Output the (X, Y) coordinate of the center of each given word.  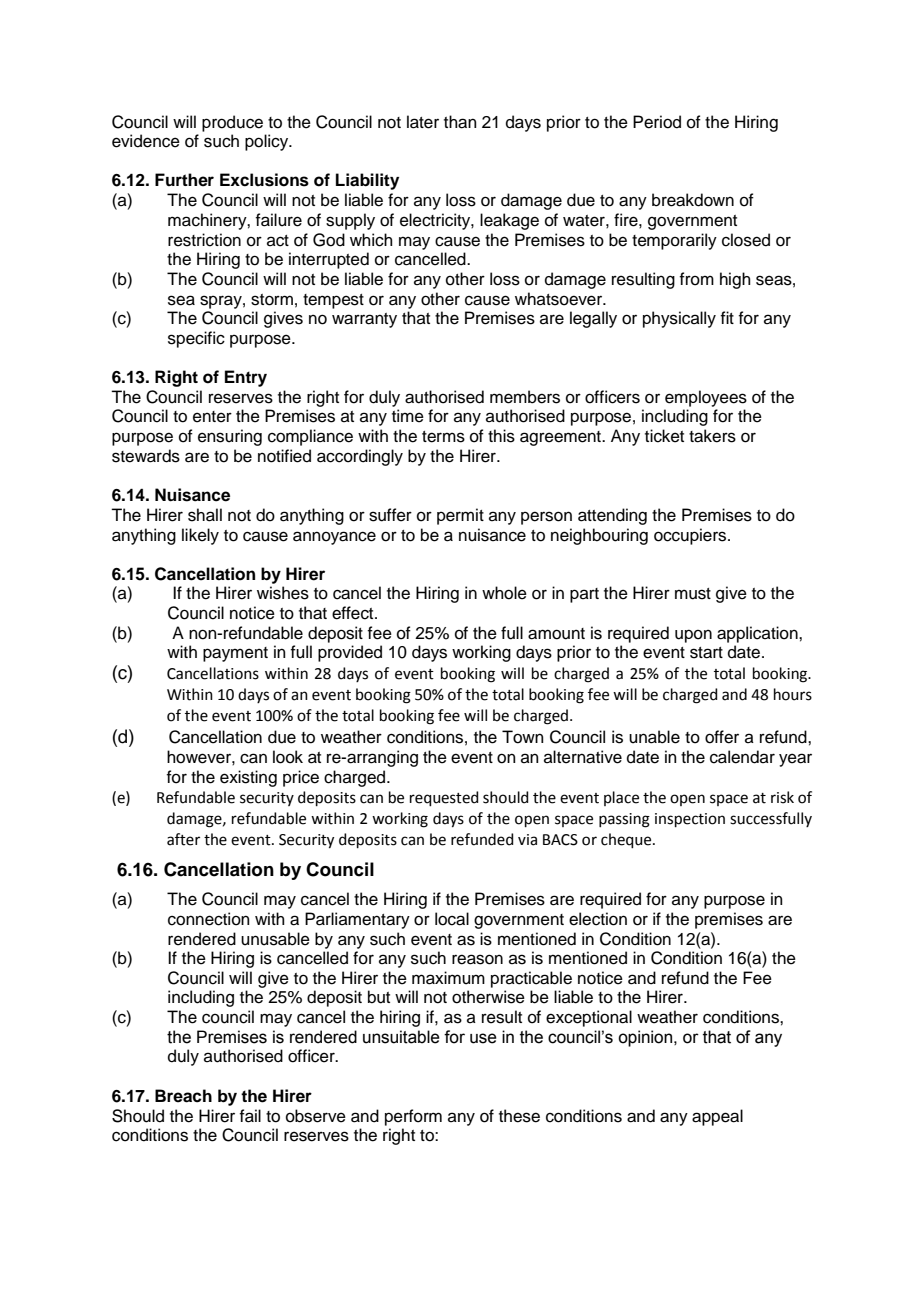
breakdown (693, 200)
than (460, 122)
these (519, 1116)
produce (232, 123)
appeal (717, 1117)
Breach (183, 1096)
